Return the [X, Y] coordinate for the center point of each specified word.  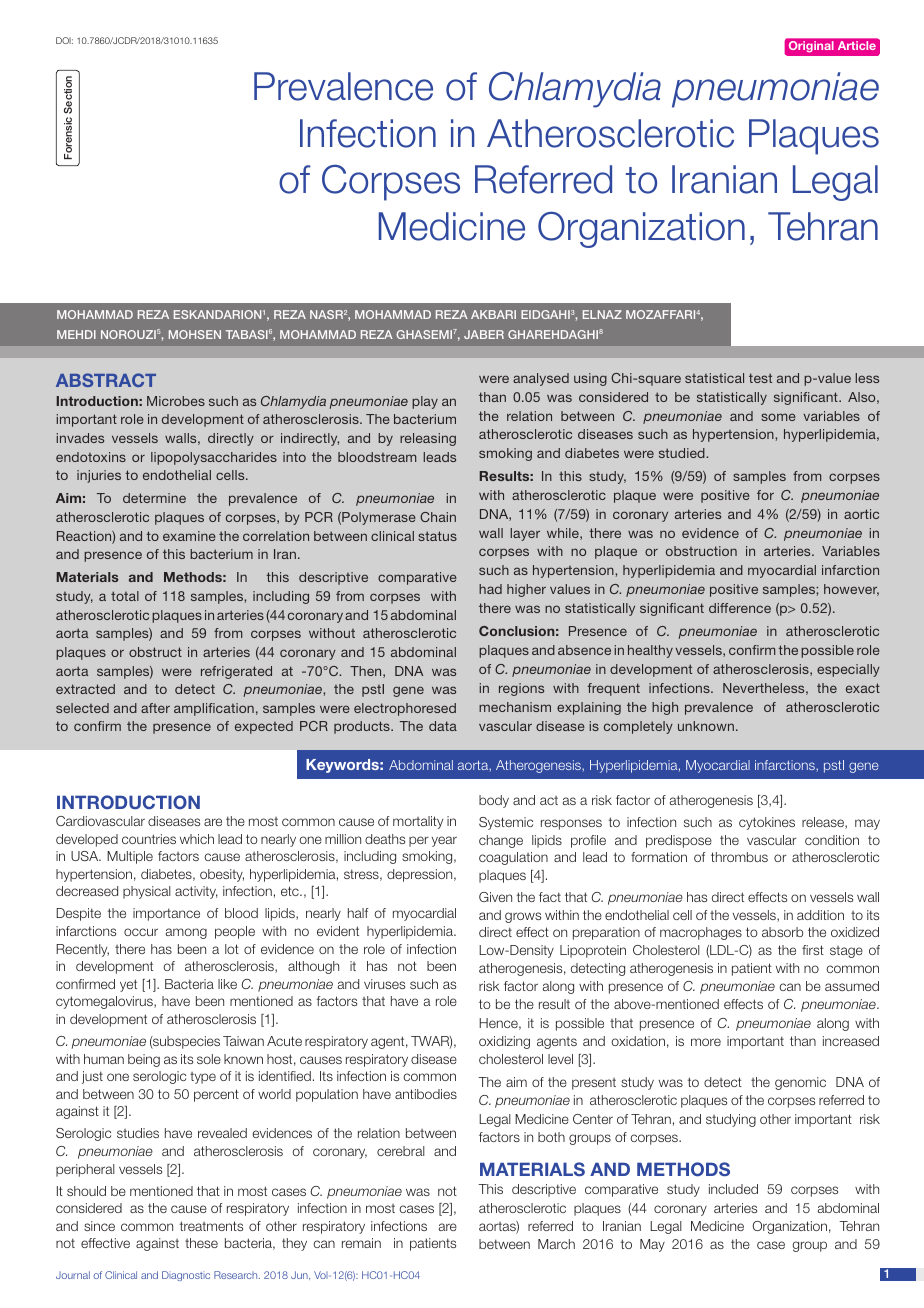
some [778, 417]
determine [154, 498]
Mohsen [195, 334]
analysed [541, 379]
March [556, 1244]
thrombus [739, 857]
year [444, 841]
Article [857, 45]
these [201, 1243]
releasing [428, 439]
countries [149, 839]
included [733, 1189]
